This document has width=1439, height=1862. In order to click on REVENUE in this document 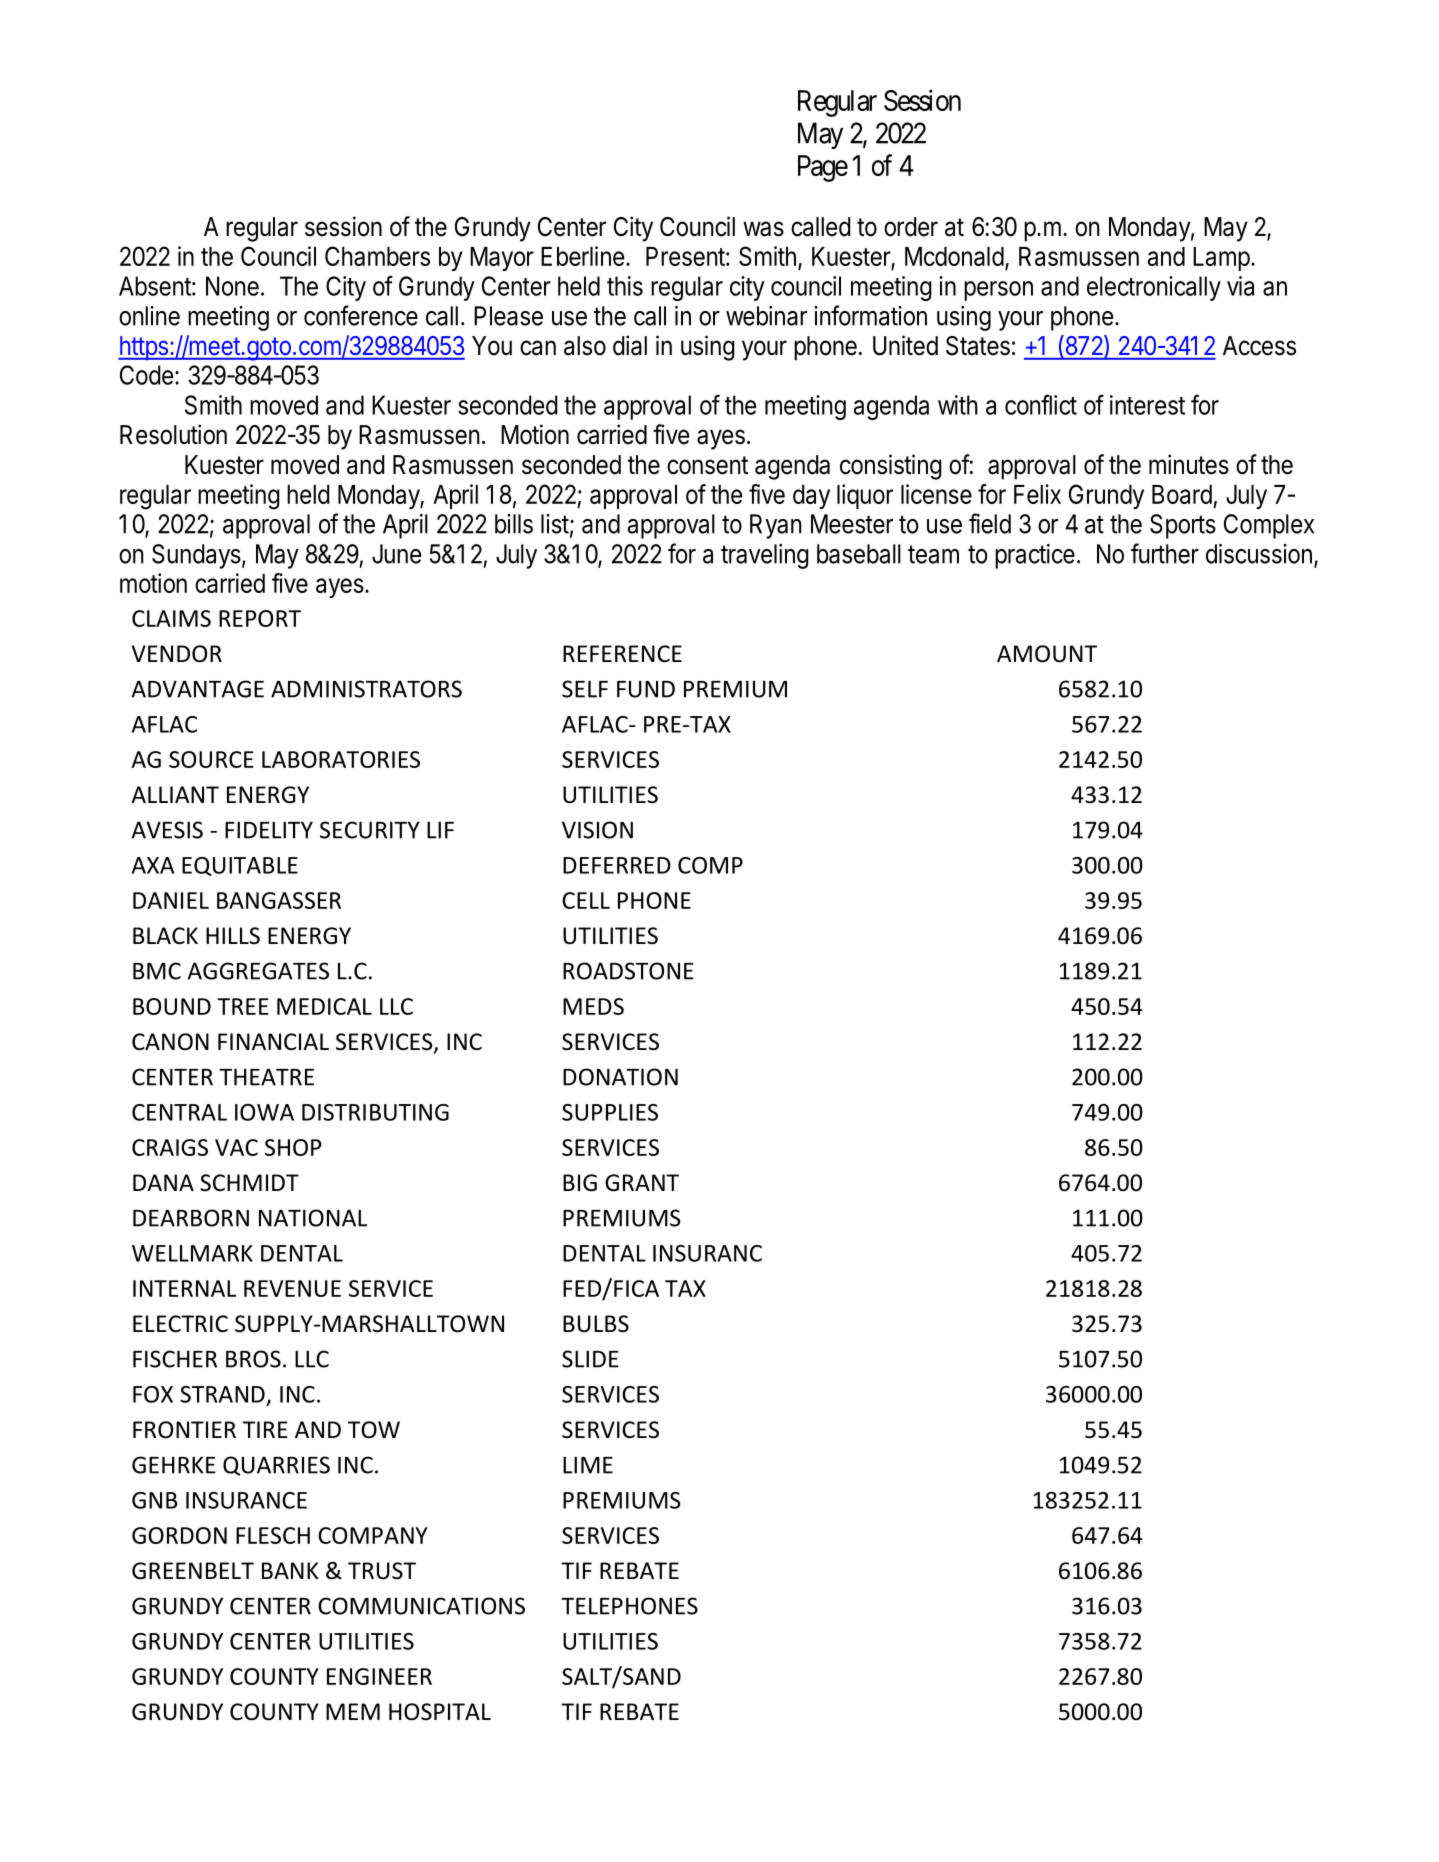, I will do `click(292, 1288)`.
